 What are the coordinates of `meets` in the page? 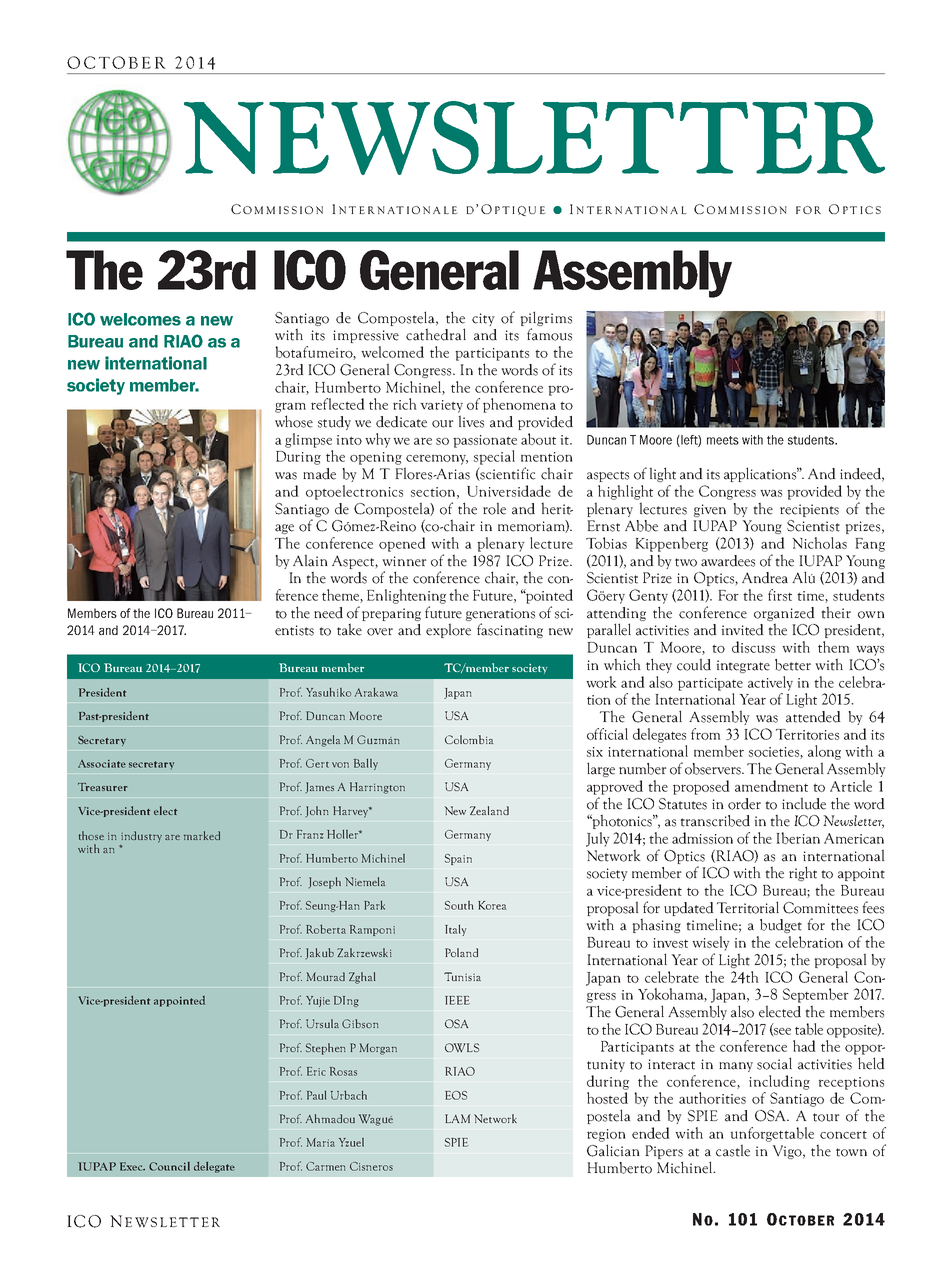 It's located at (723, 440).
